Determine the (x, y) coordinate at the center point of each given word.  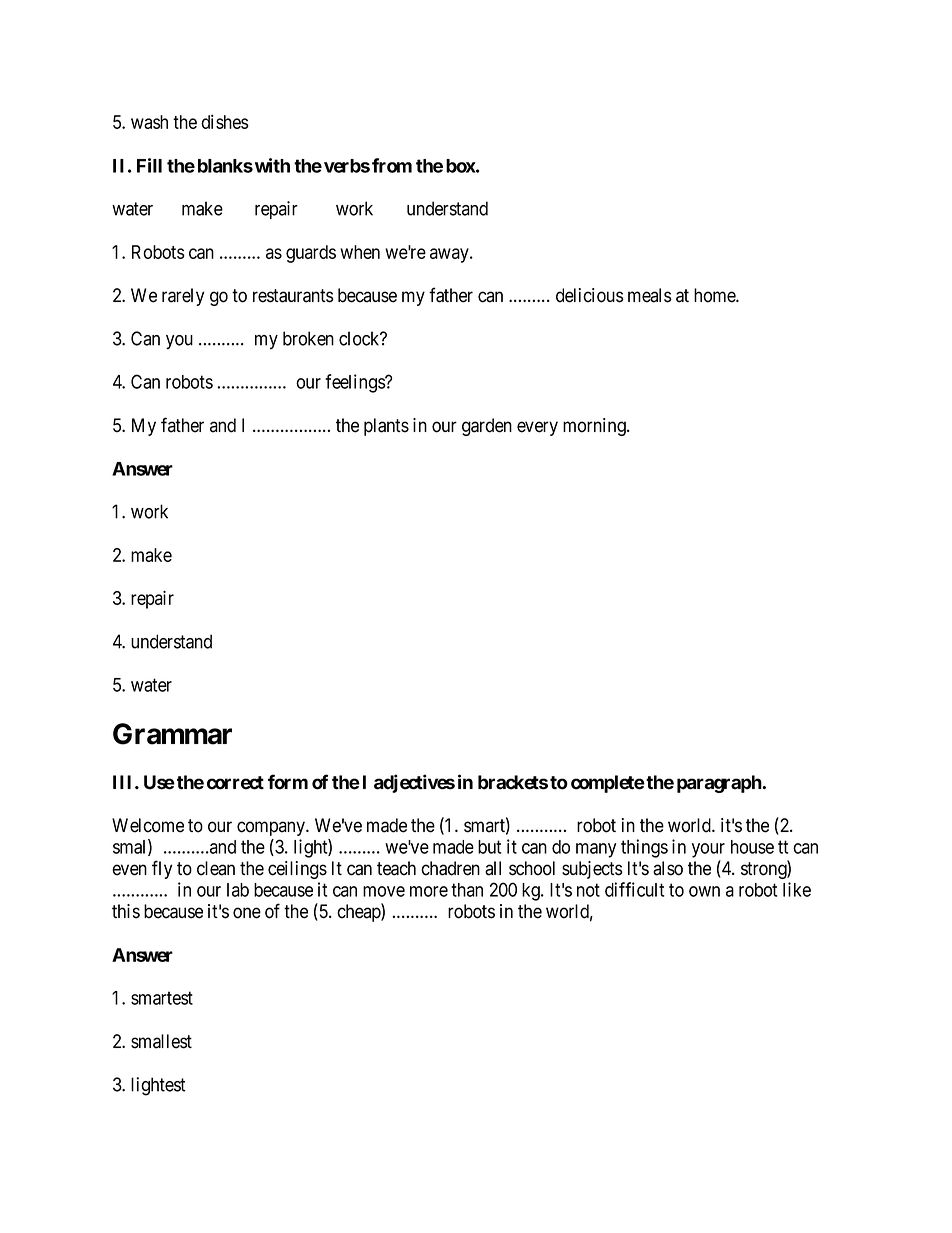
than (467, 890)
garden (487, 427)
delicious (590, 295)
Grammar (172, 734)
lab (238, 890)
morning (595, 427)
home (715, 295)
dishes (225, 121)
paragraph (720, 784)
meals (650, 295)
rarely (183, 297)
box (461, 166)
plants (386, 427)
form (288, 782)
